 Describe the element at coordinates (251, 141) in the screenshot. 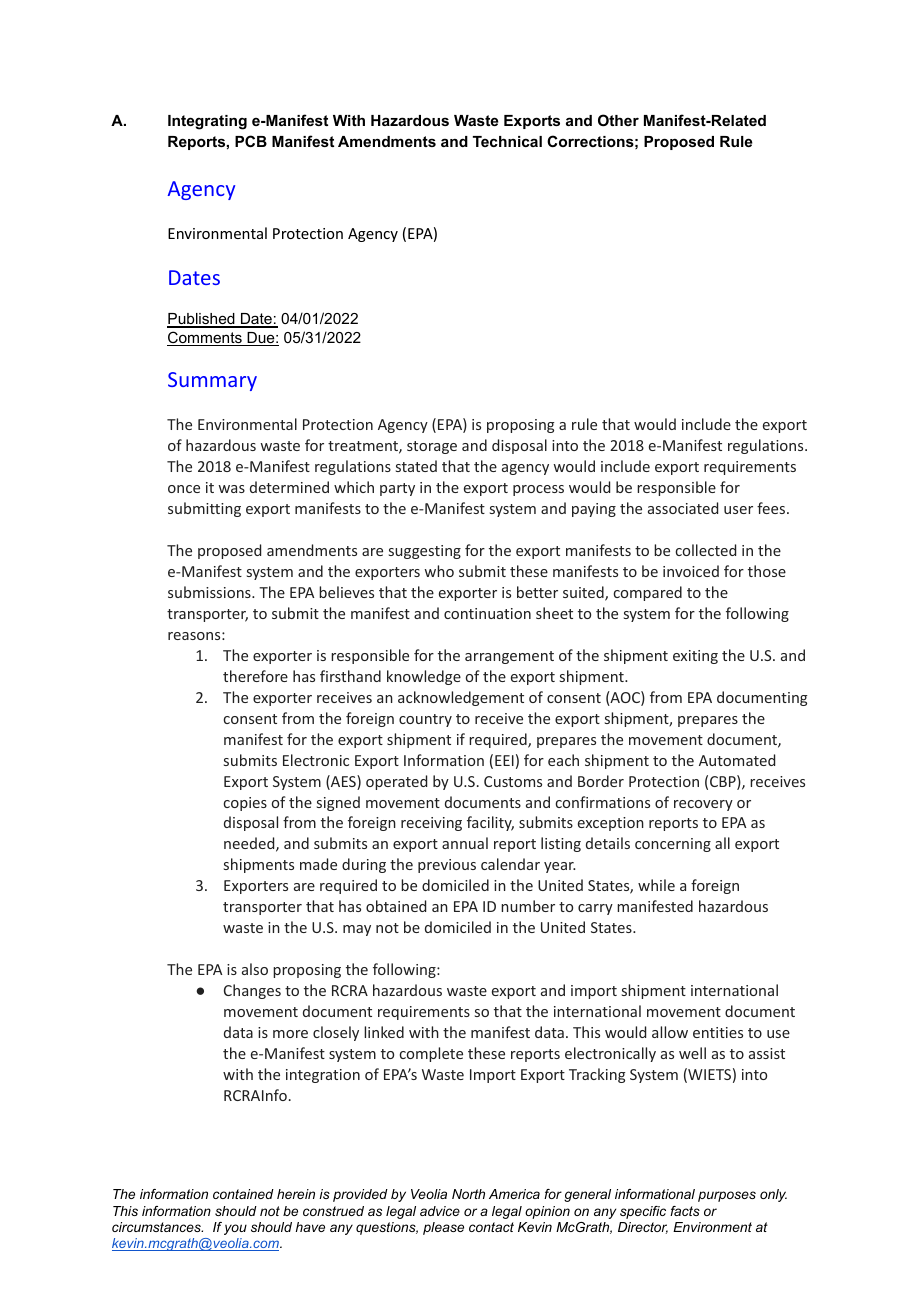

I see `PCB` at that location.
